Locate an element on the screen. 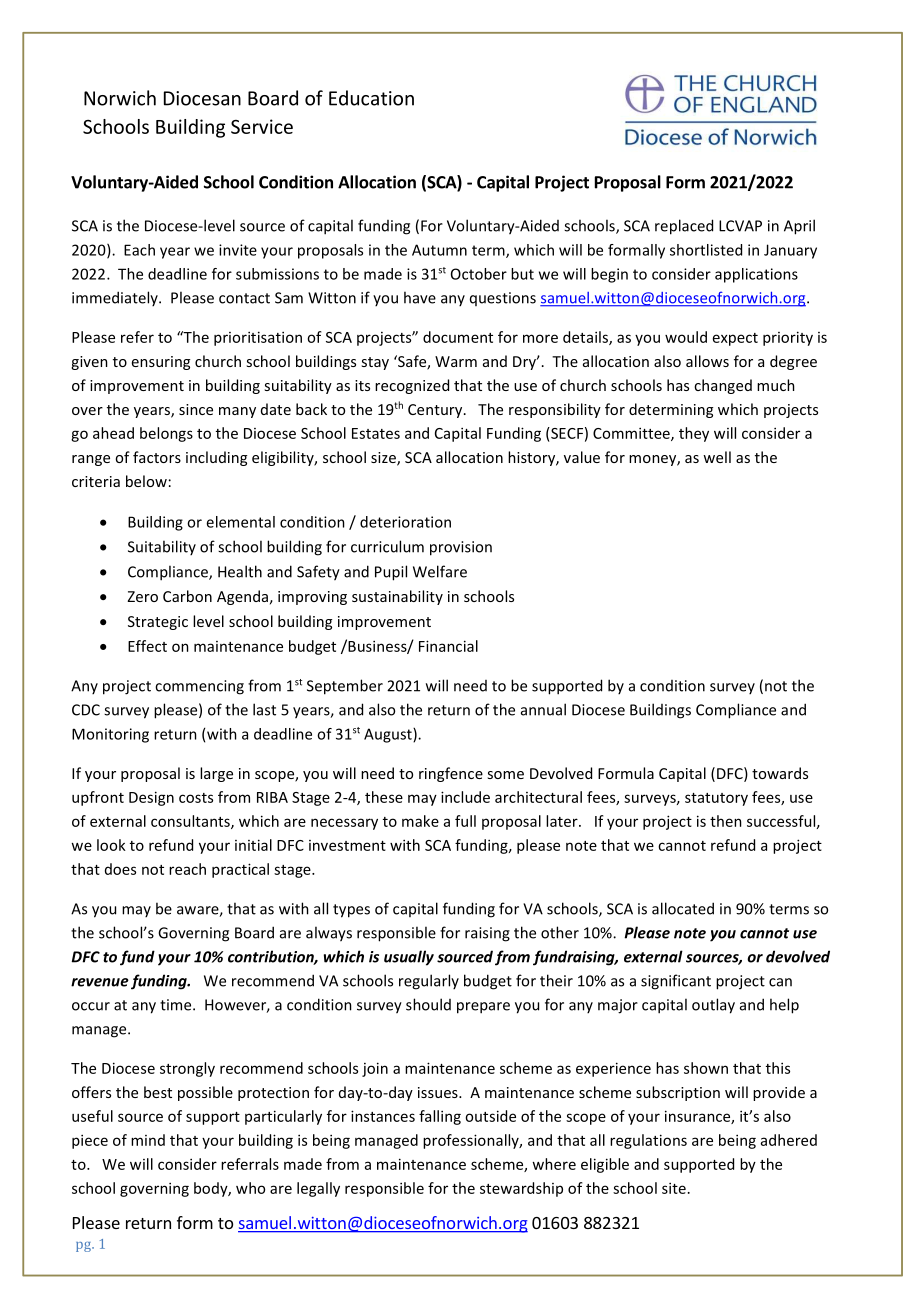 The height and width of the screenshot is (1308, 924). replaced is located at coordinates (684, 227).
